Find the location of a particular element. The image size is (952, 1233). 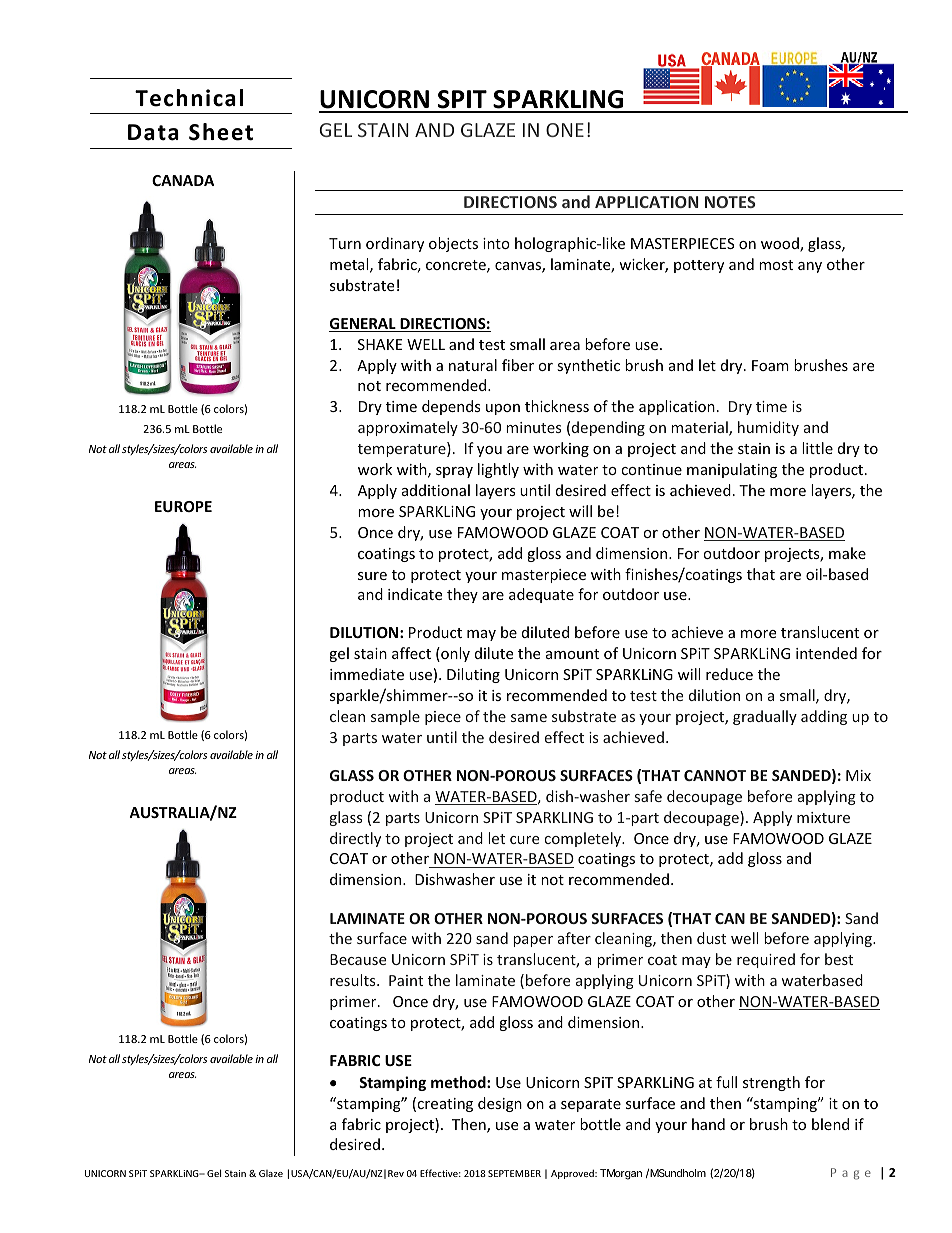

EUROPE is located at coordinates (183, 506).
